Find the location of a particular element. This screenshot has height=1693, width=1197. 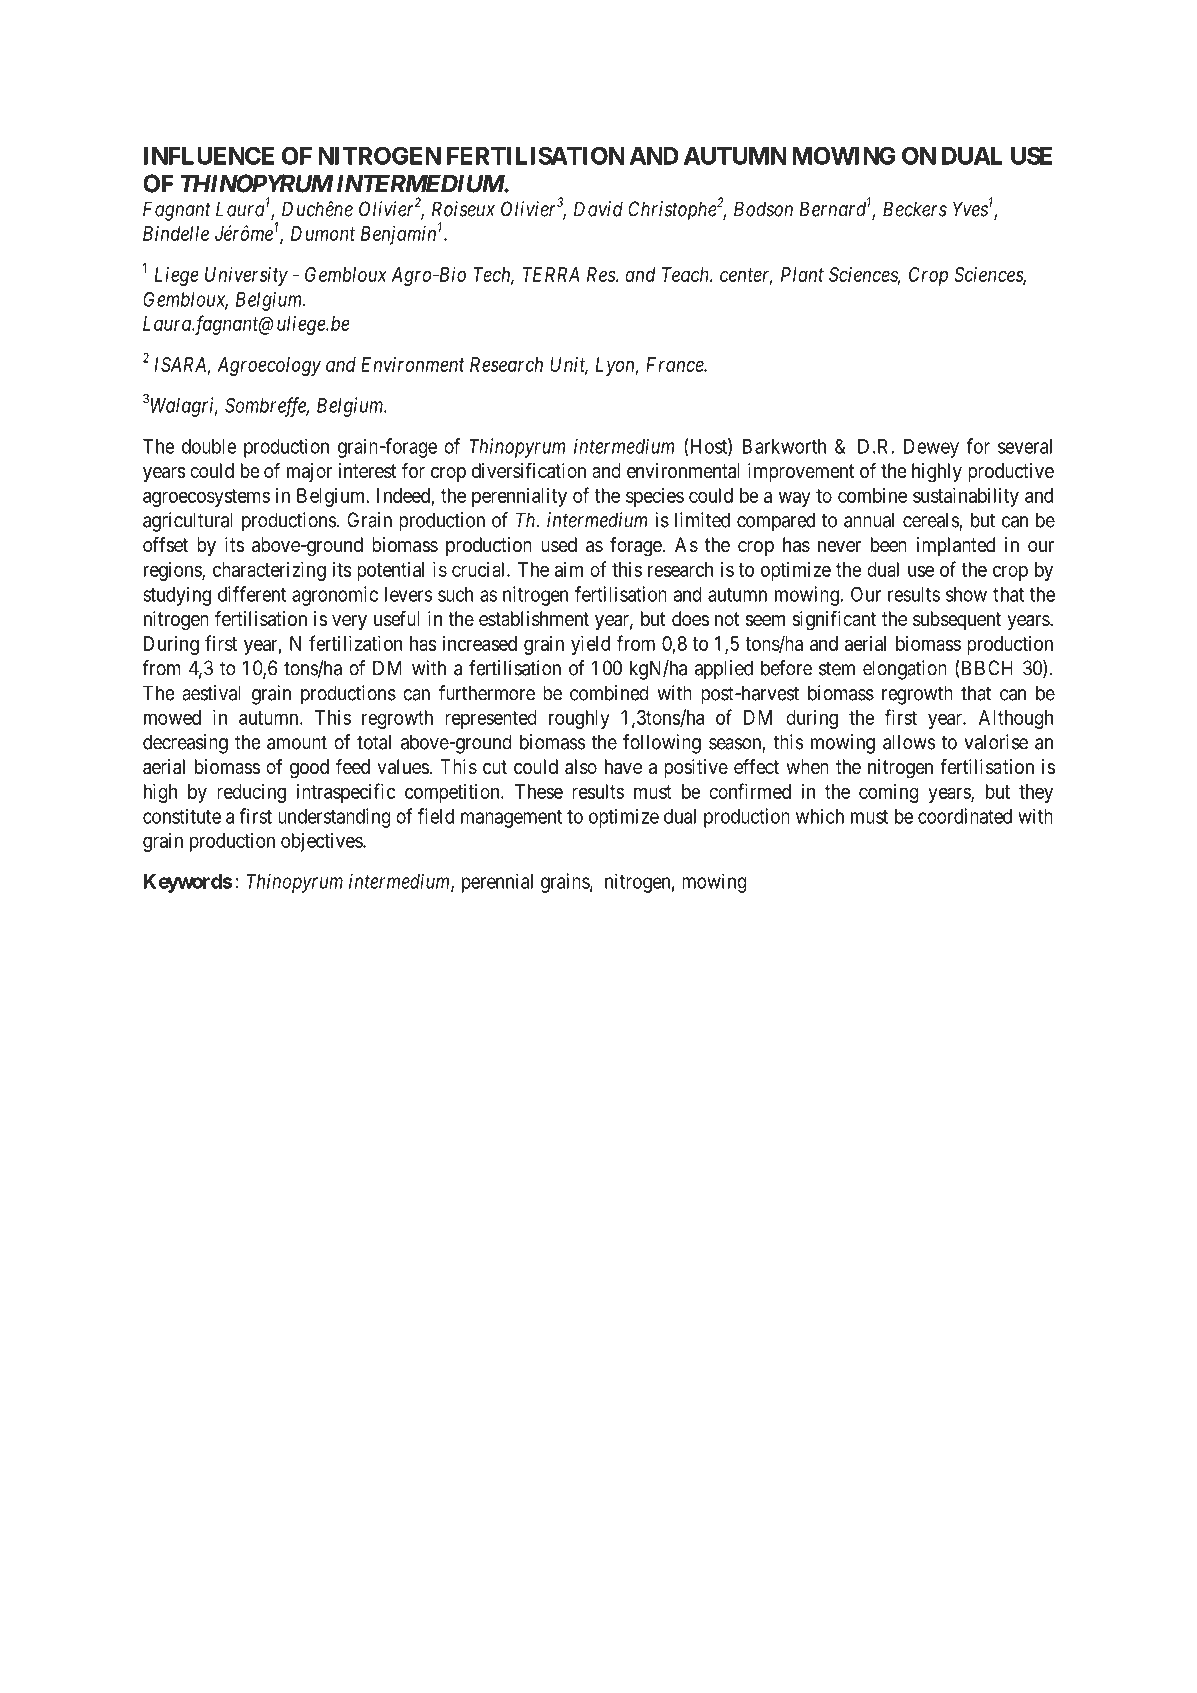

center is located at coordinates (746, 276).
